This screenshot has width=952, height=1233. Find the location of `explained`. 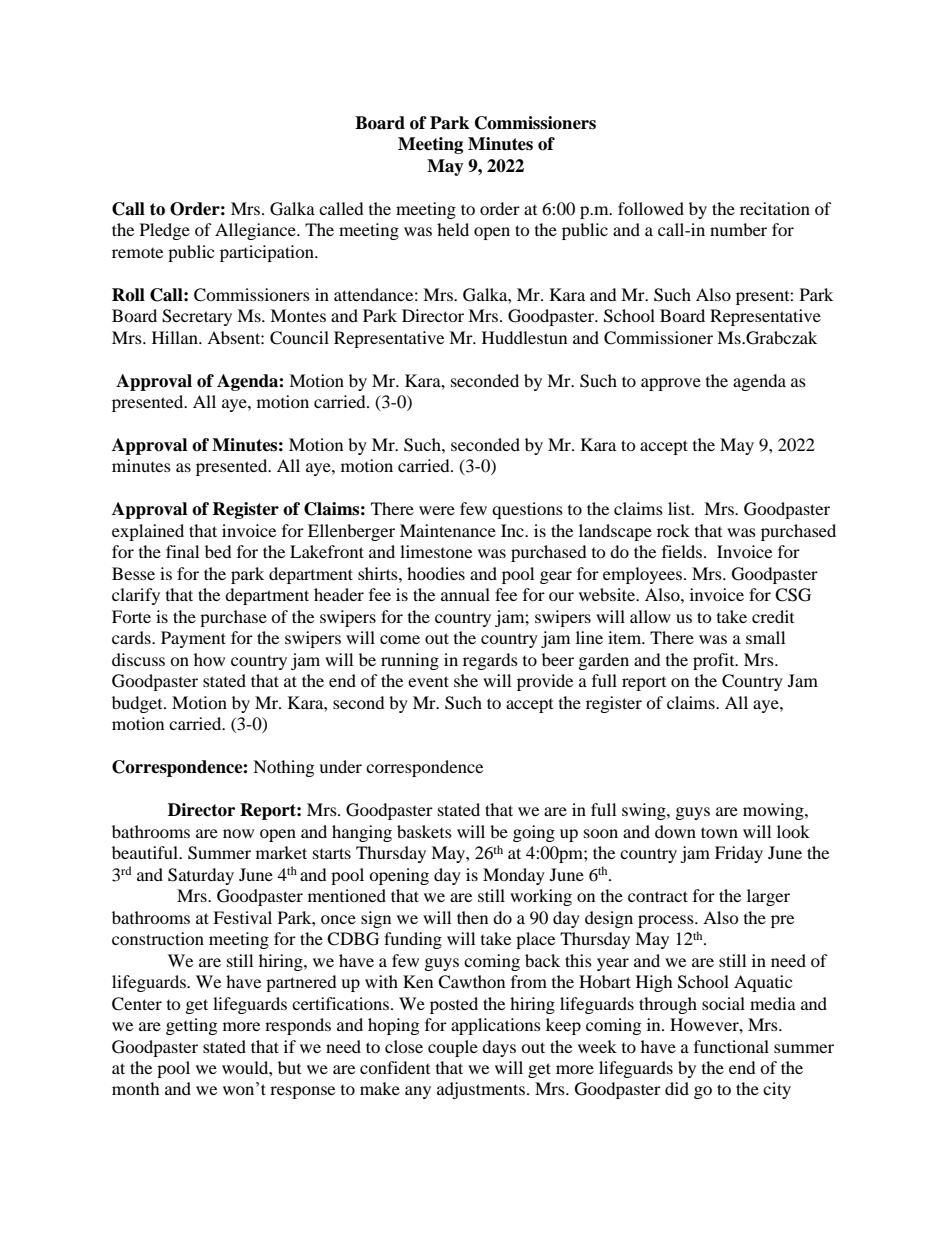

explained is located at coordinates (148, 532).
